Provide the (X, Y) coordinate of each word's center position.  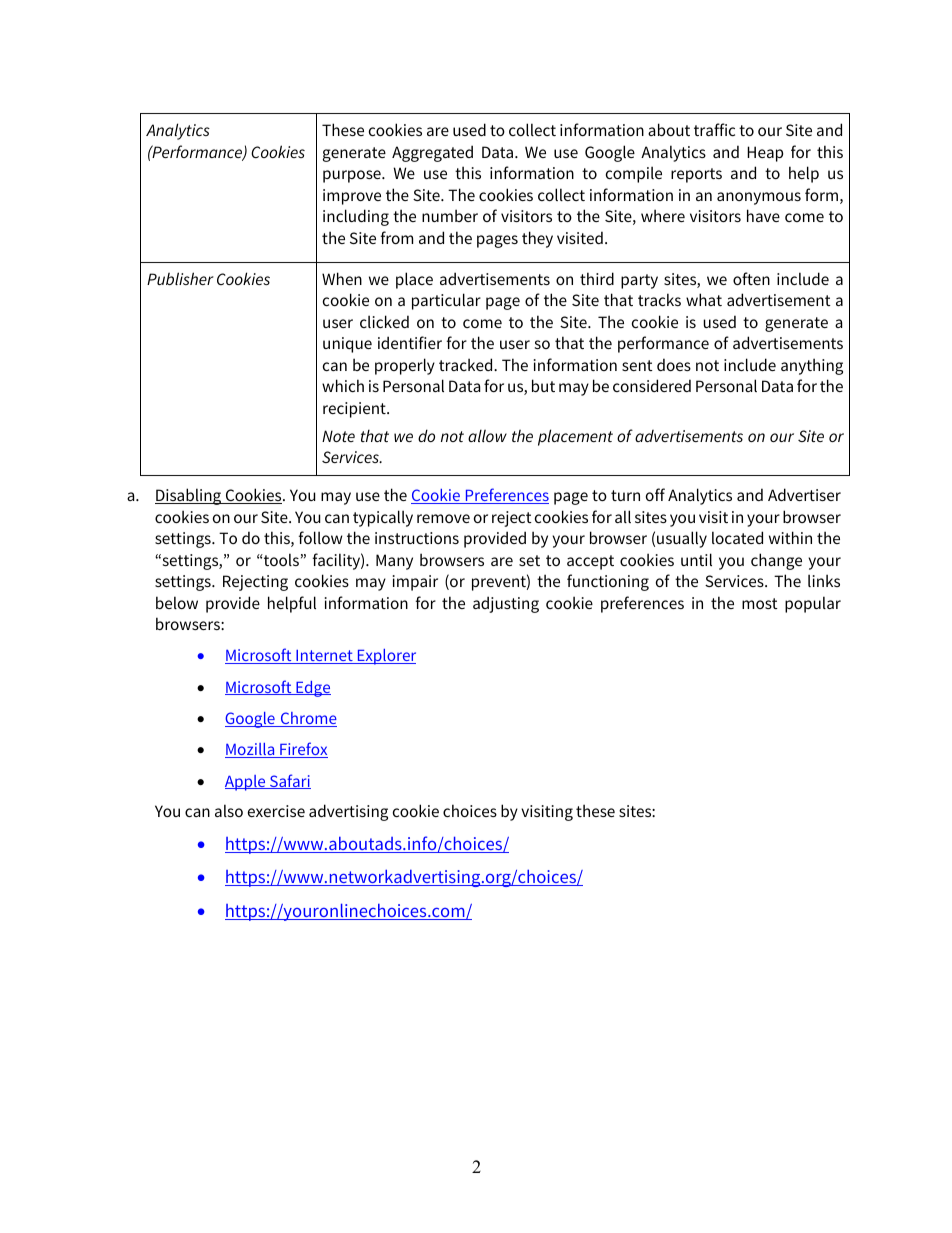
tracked (467, 364)
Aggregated (432, 153)
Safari (289, 781)
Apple (246, 783)
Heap (765, 154)
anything (812, 366)
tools (280, 559)
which (343, 385)
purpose (353, 176)
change (776, 561)
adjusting (506, 604)
